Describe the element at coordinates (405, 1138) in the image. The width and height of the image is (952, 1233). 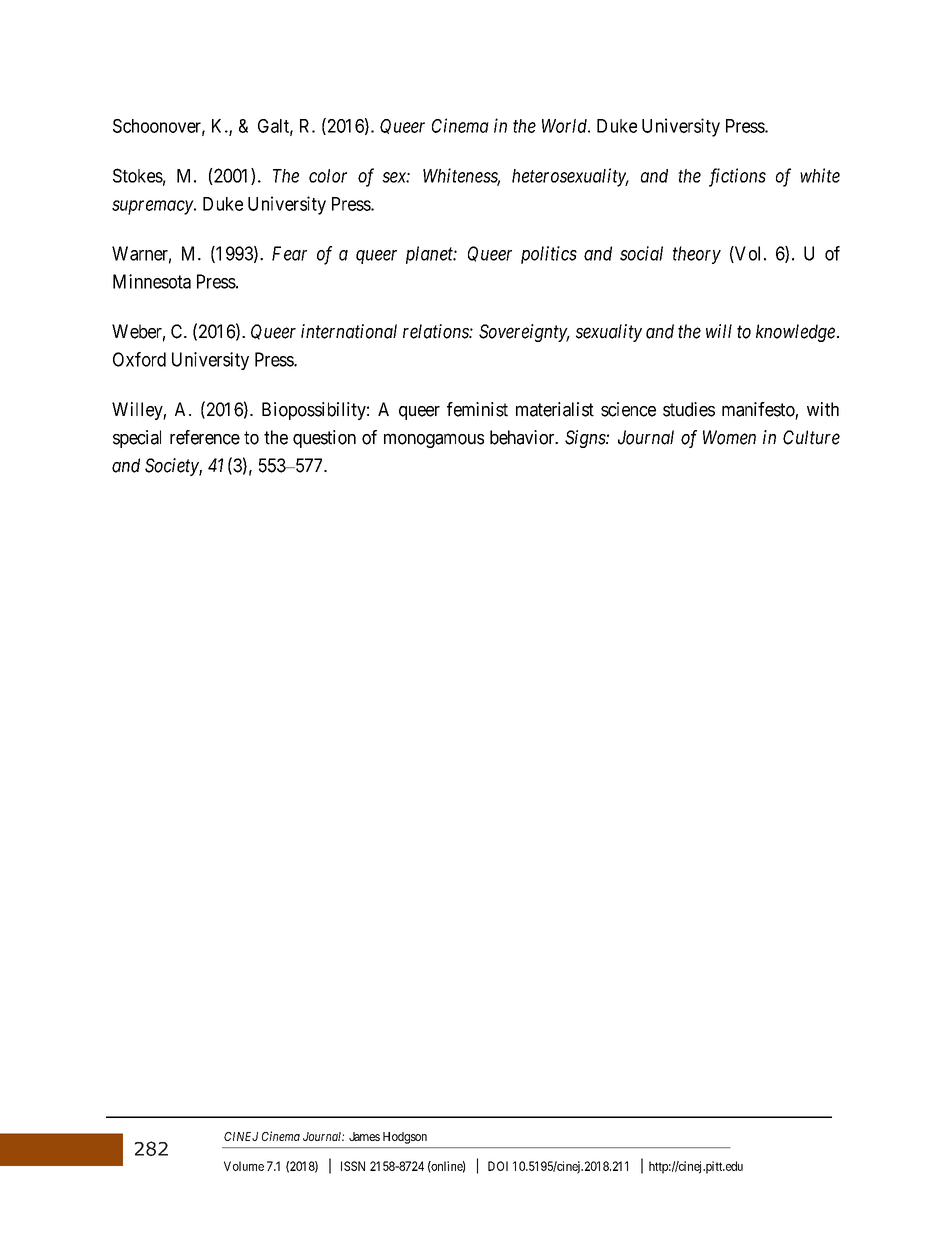
I see `Hodgson` at that location.
